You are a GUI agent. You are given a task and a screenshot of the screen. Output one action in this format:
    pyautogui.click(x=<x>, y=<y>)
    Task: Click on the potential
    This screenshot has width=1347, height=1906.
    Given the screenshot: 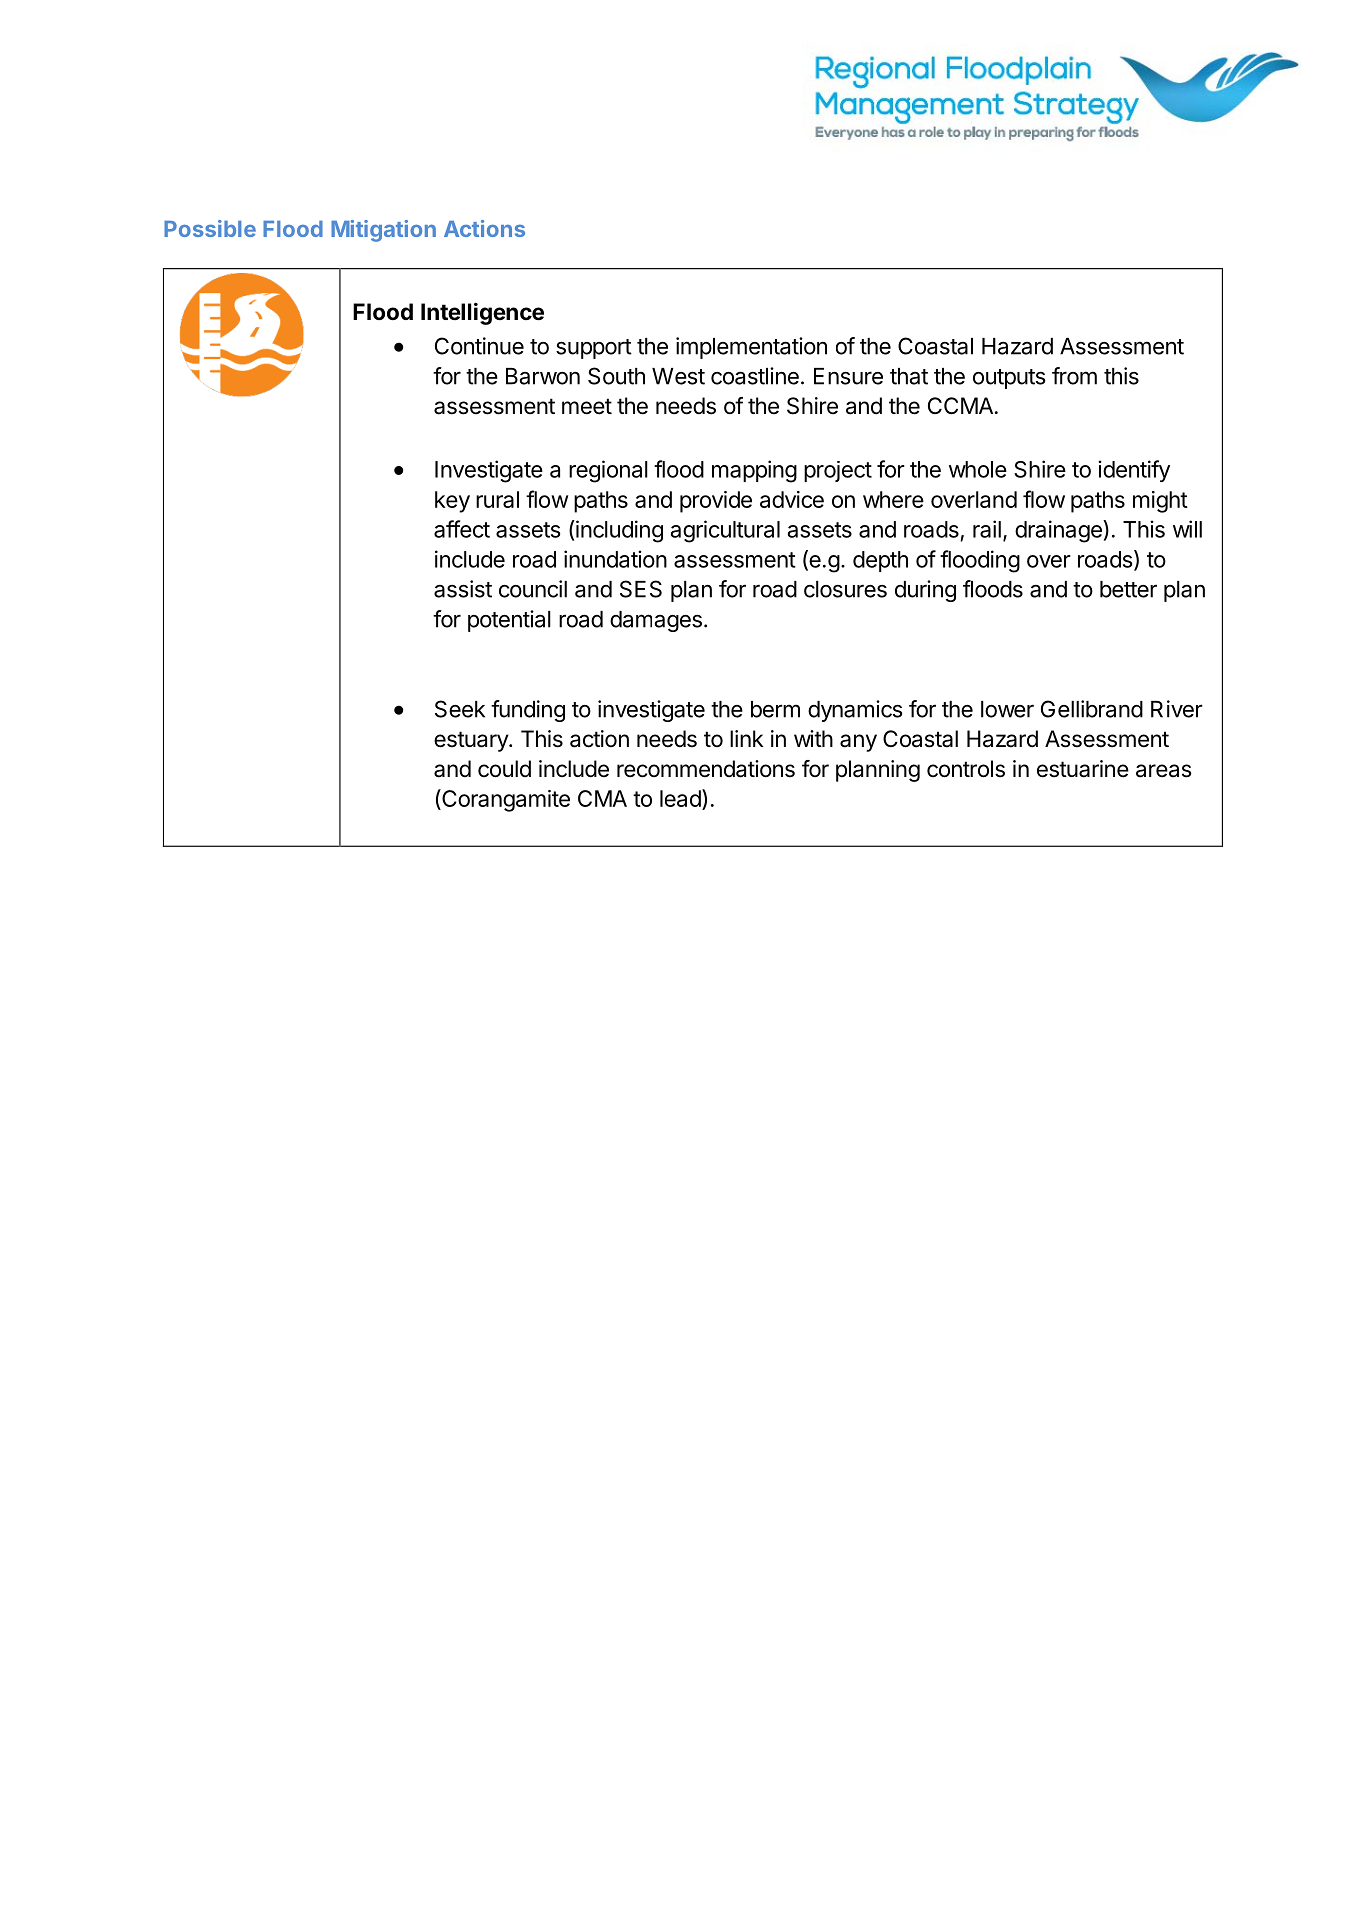 What is the action you would take?
    pyautogui.click(x=509, y=621)
